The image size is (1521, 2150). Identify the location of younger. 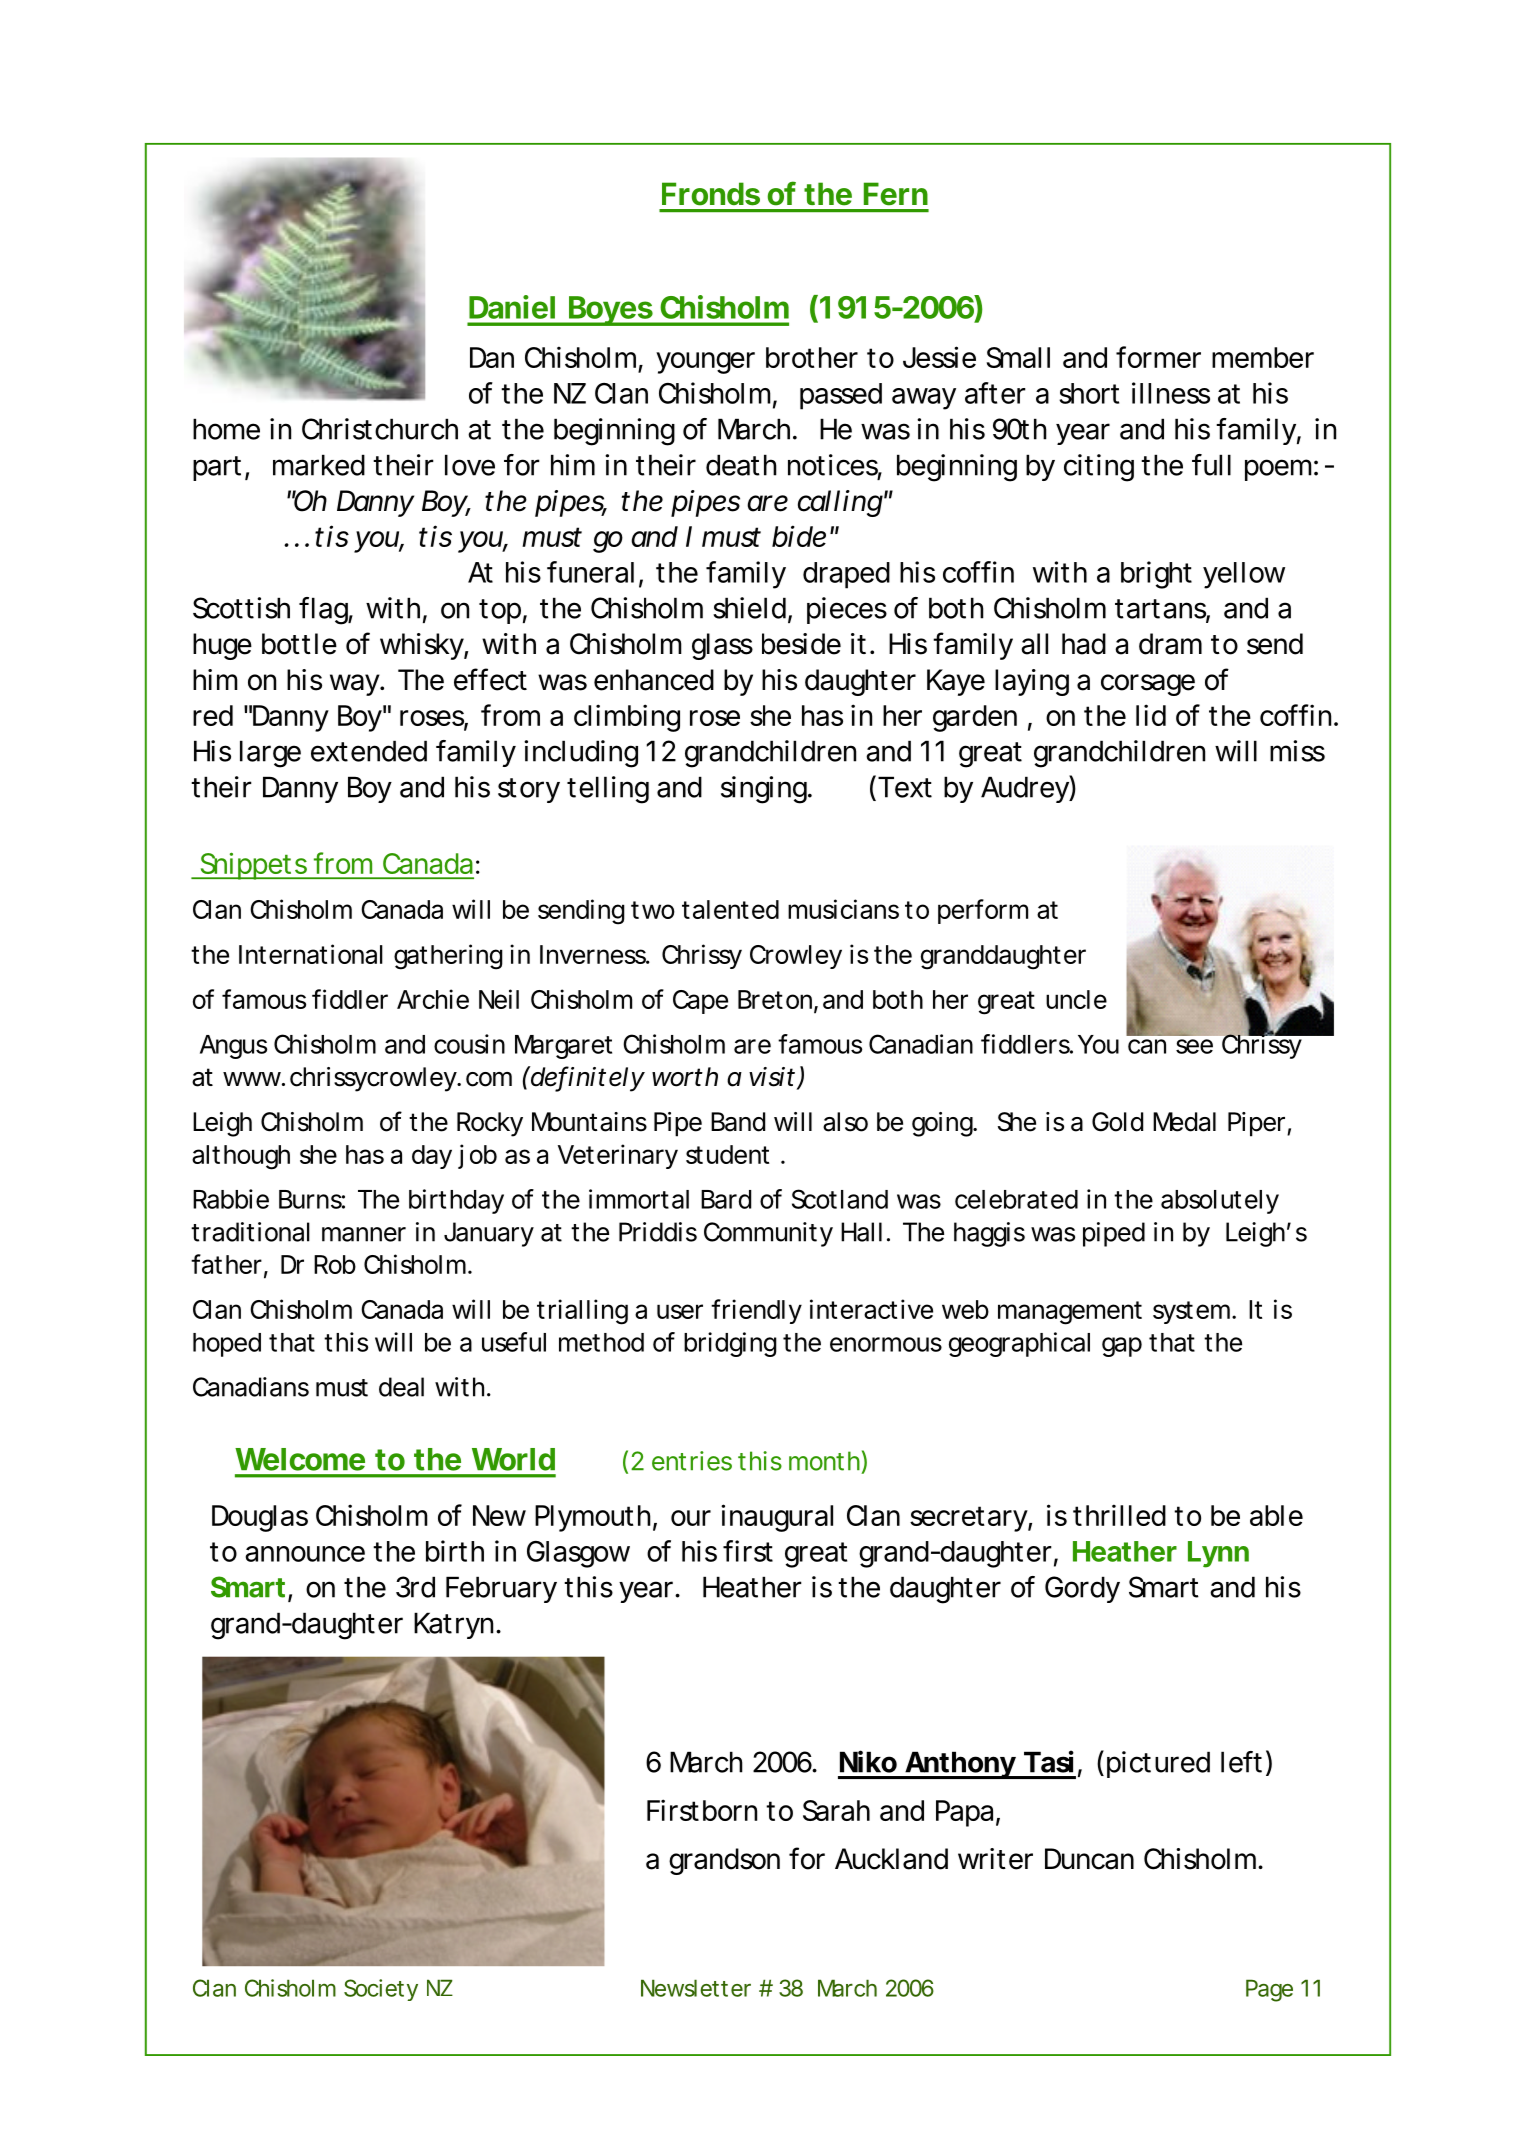
(705, 363).
